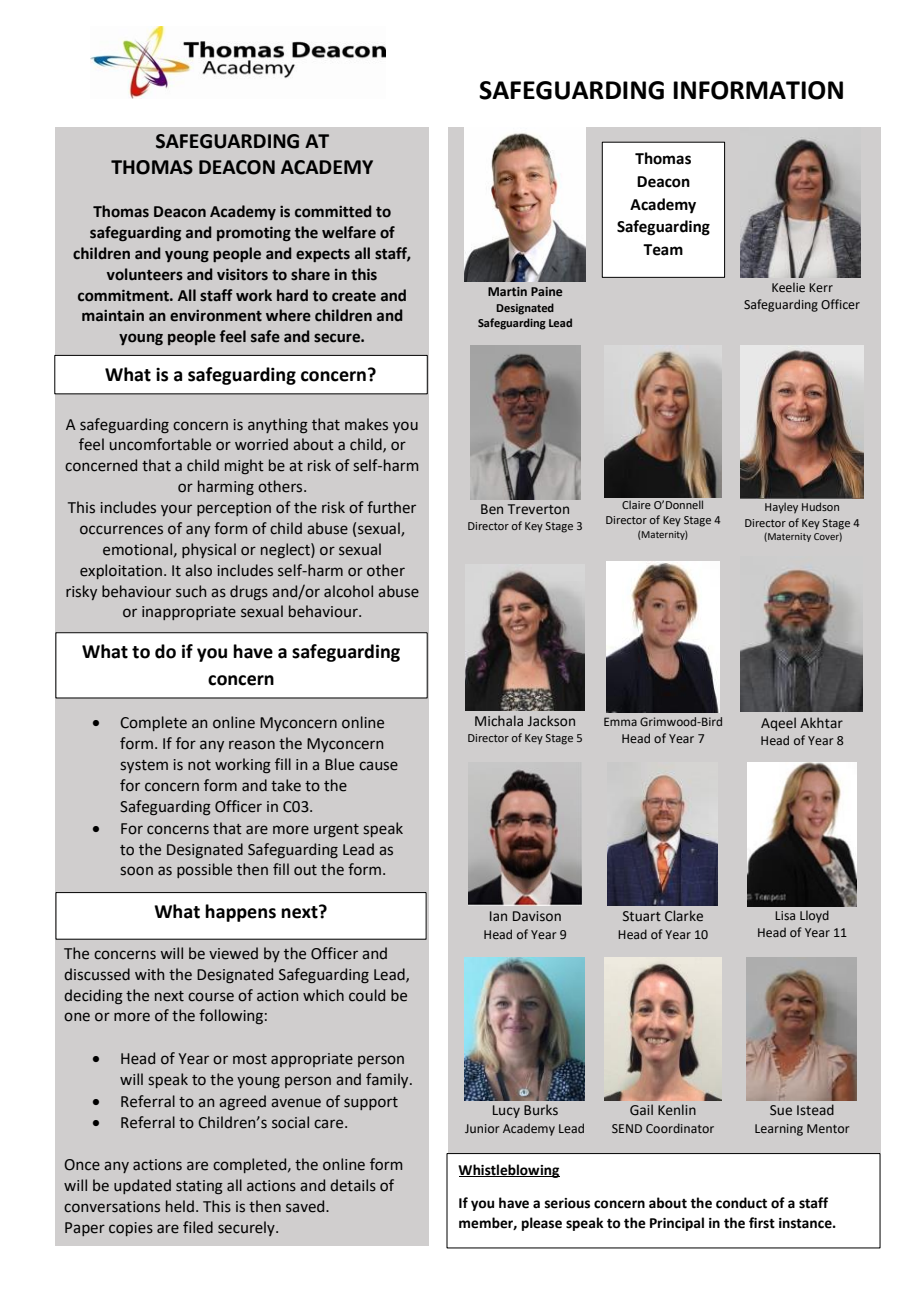 This document has height=1308, width=924. I want to click on Team, so click(663, 250).
